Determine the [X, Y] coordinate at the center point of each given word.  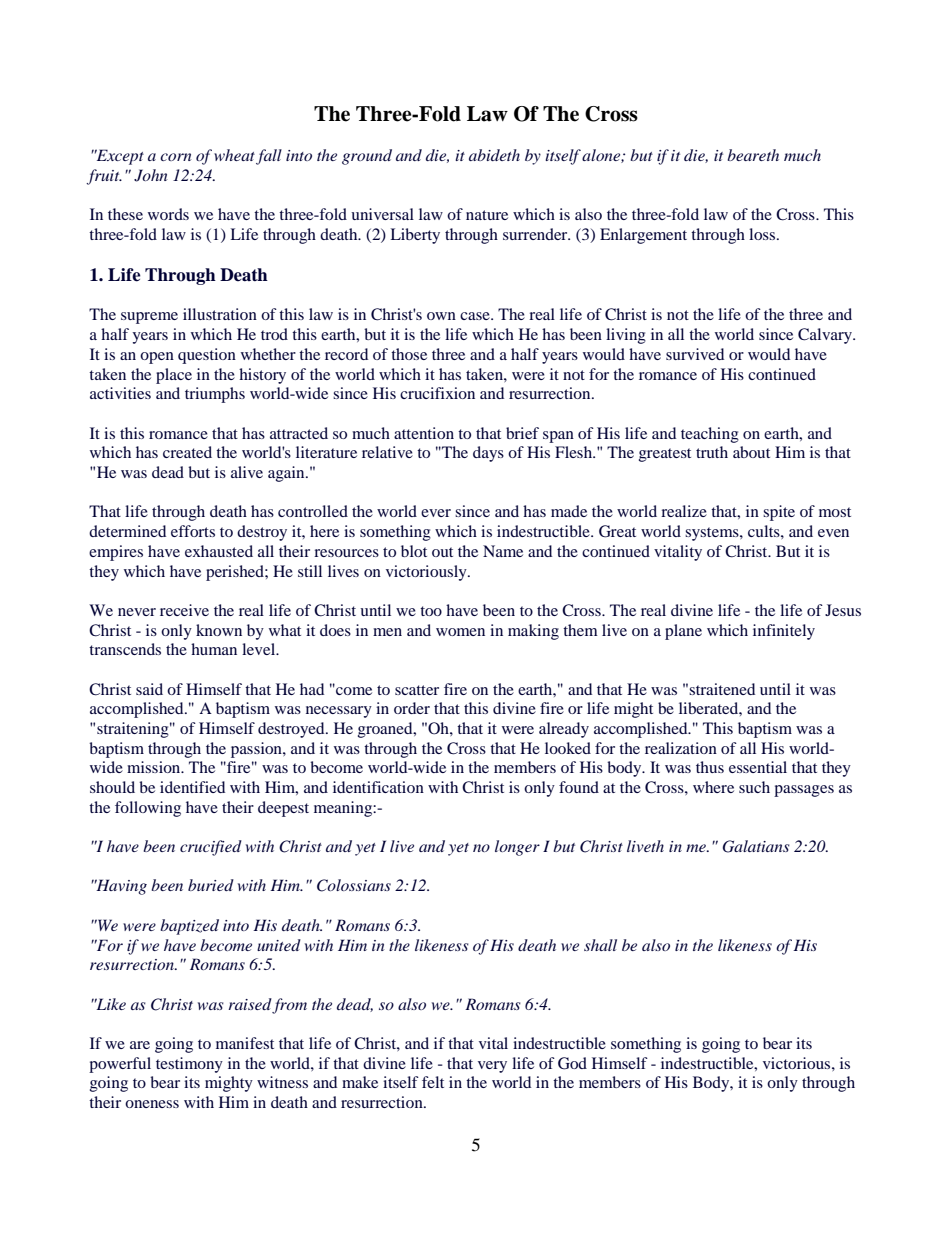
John [151, 175]
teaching [710, 435]
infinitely [784, 632]
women [460, 632]
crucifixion [437, 393]
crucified [211, 848]
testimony [189, 1065]
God [572, 1063]
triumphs [215, 395]
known [219, 630]
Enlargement [643, 236]
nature [487, 215]
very [492, 1067]
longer [517, 848]
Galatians [756, 846]
